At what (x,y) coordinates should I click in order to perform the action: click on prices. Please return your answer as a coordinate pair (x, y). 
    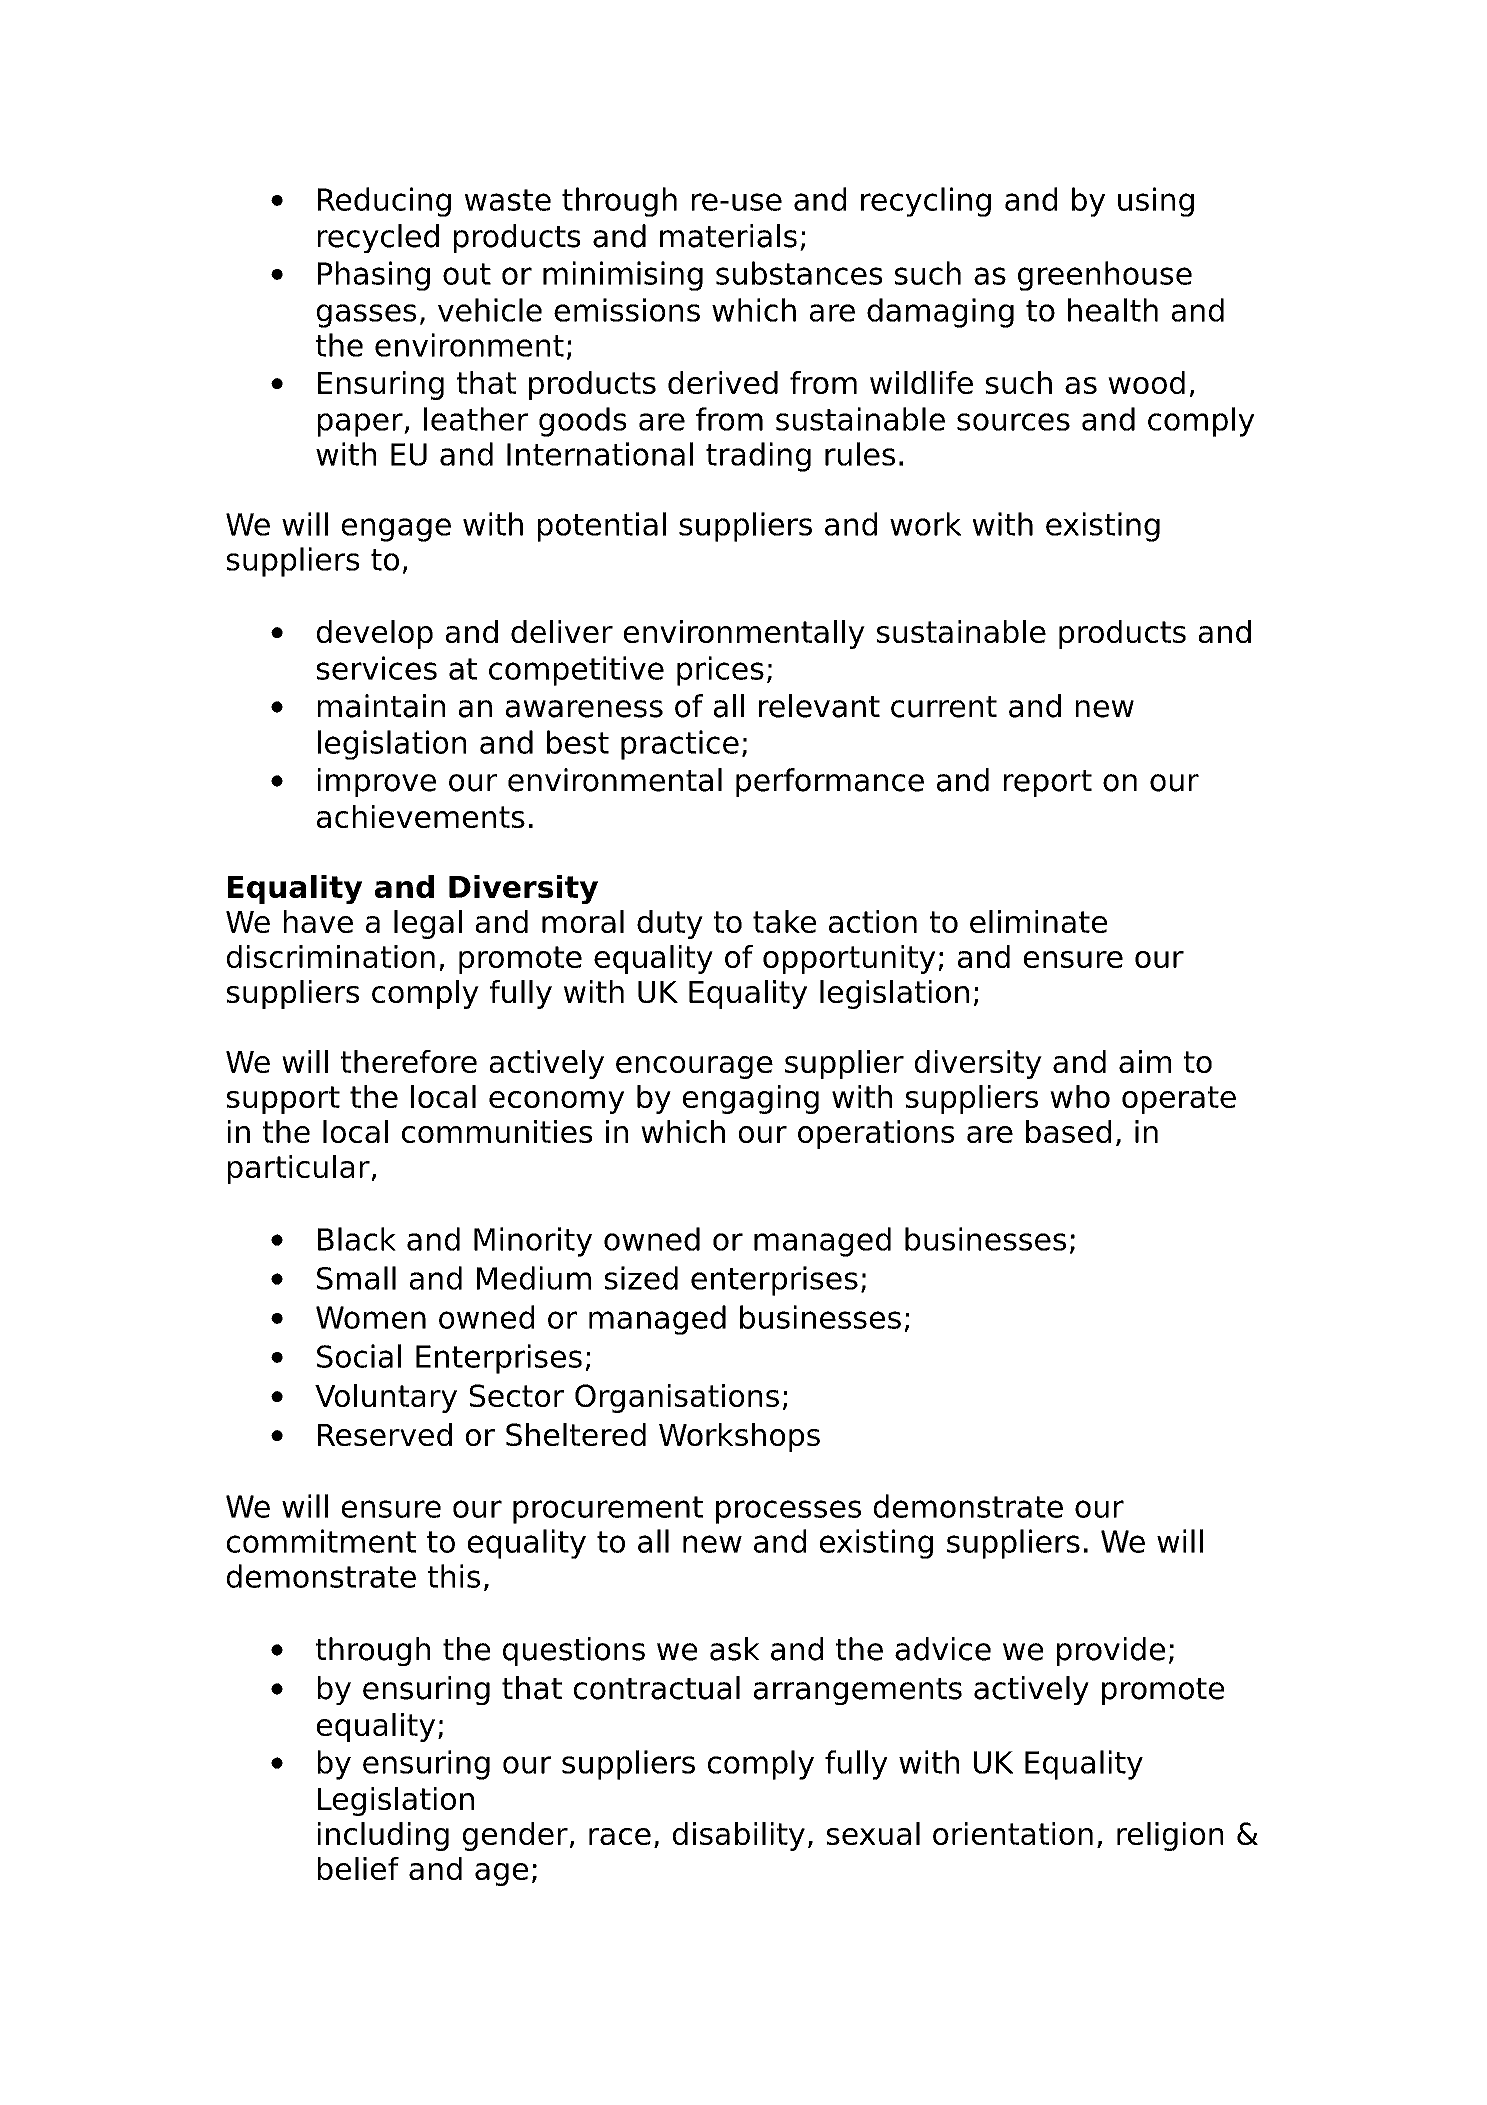
    Looking at the image, I should click on (720, 671).
